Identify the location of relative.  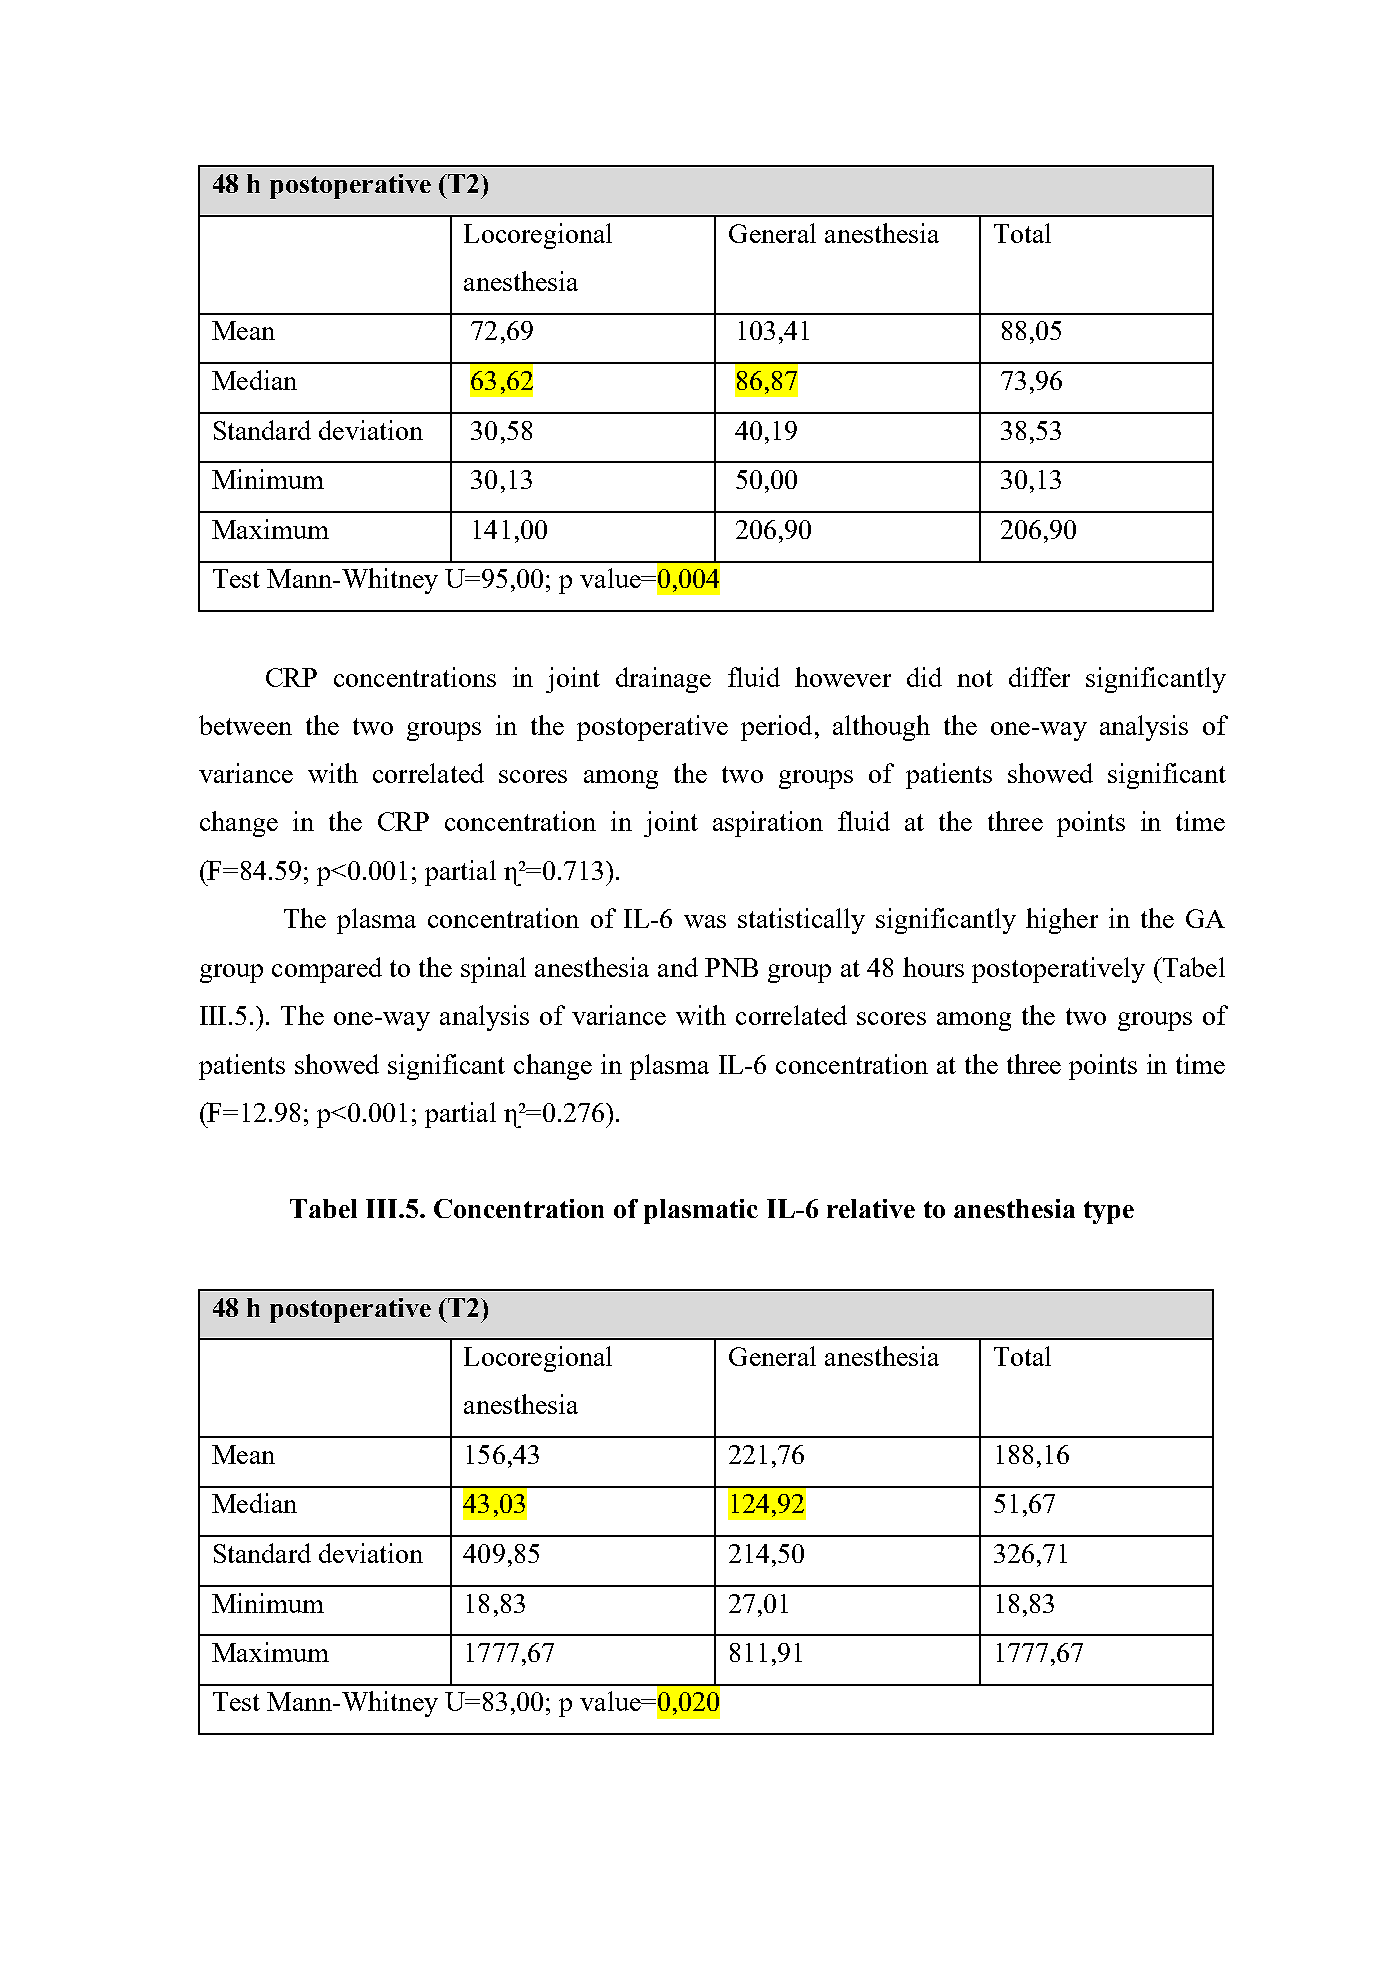
(871, 1208).
